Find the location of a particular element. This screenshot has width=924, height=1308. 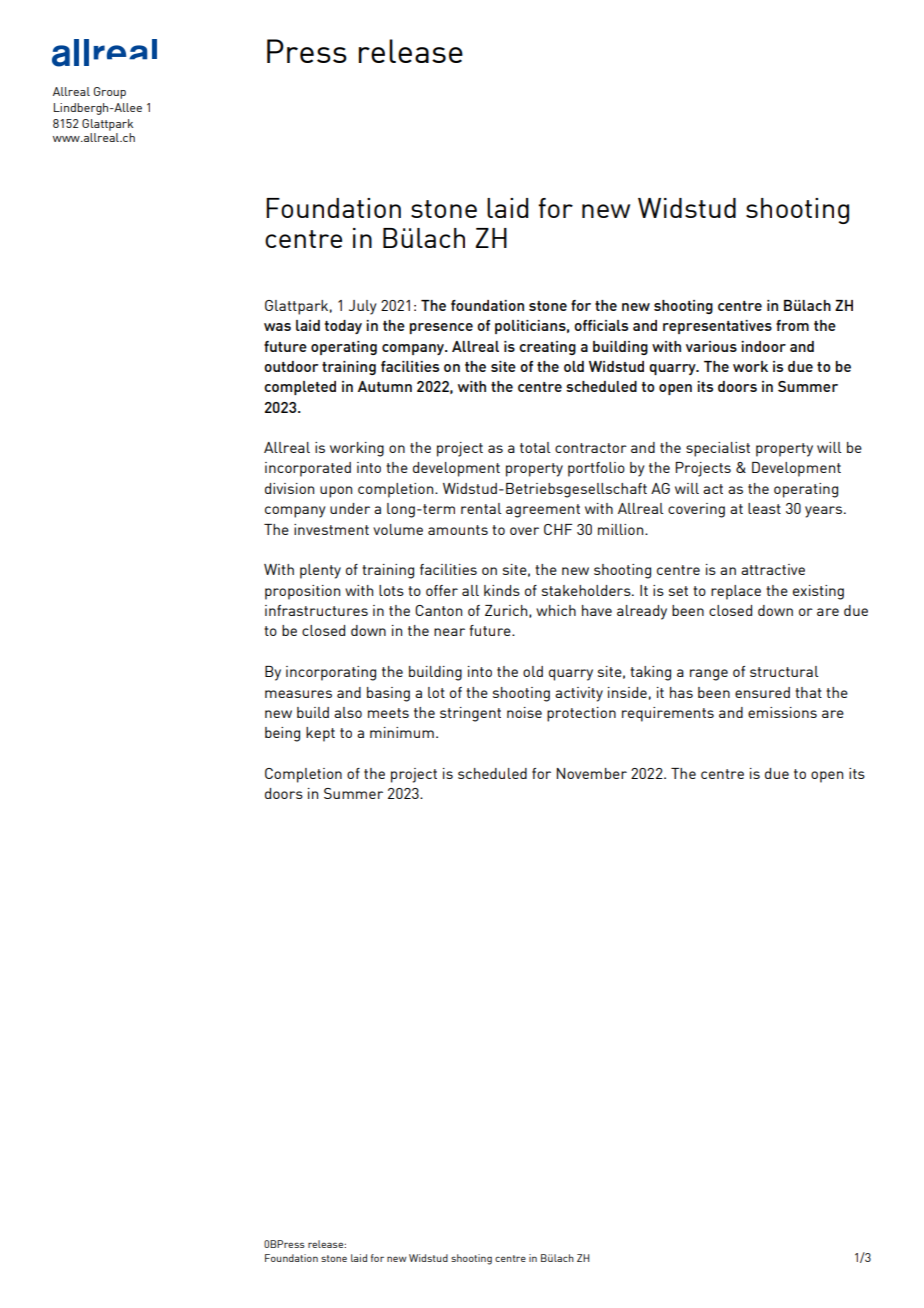

emissions is located at coordinates (782, 712).
